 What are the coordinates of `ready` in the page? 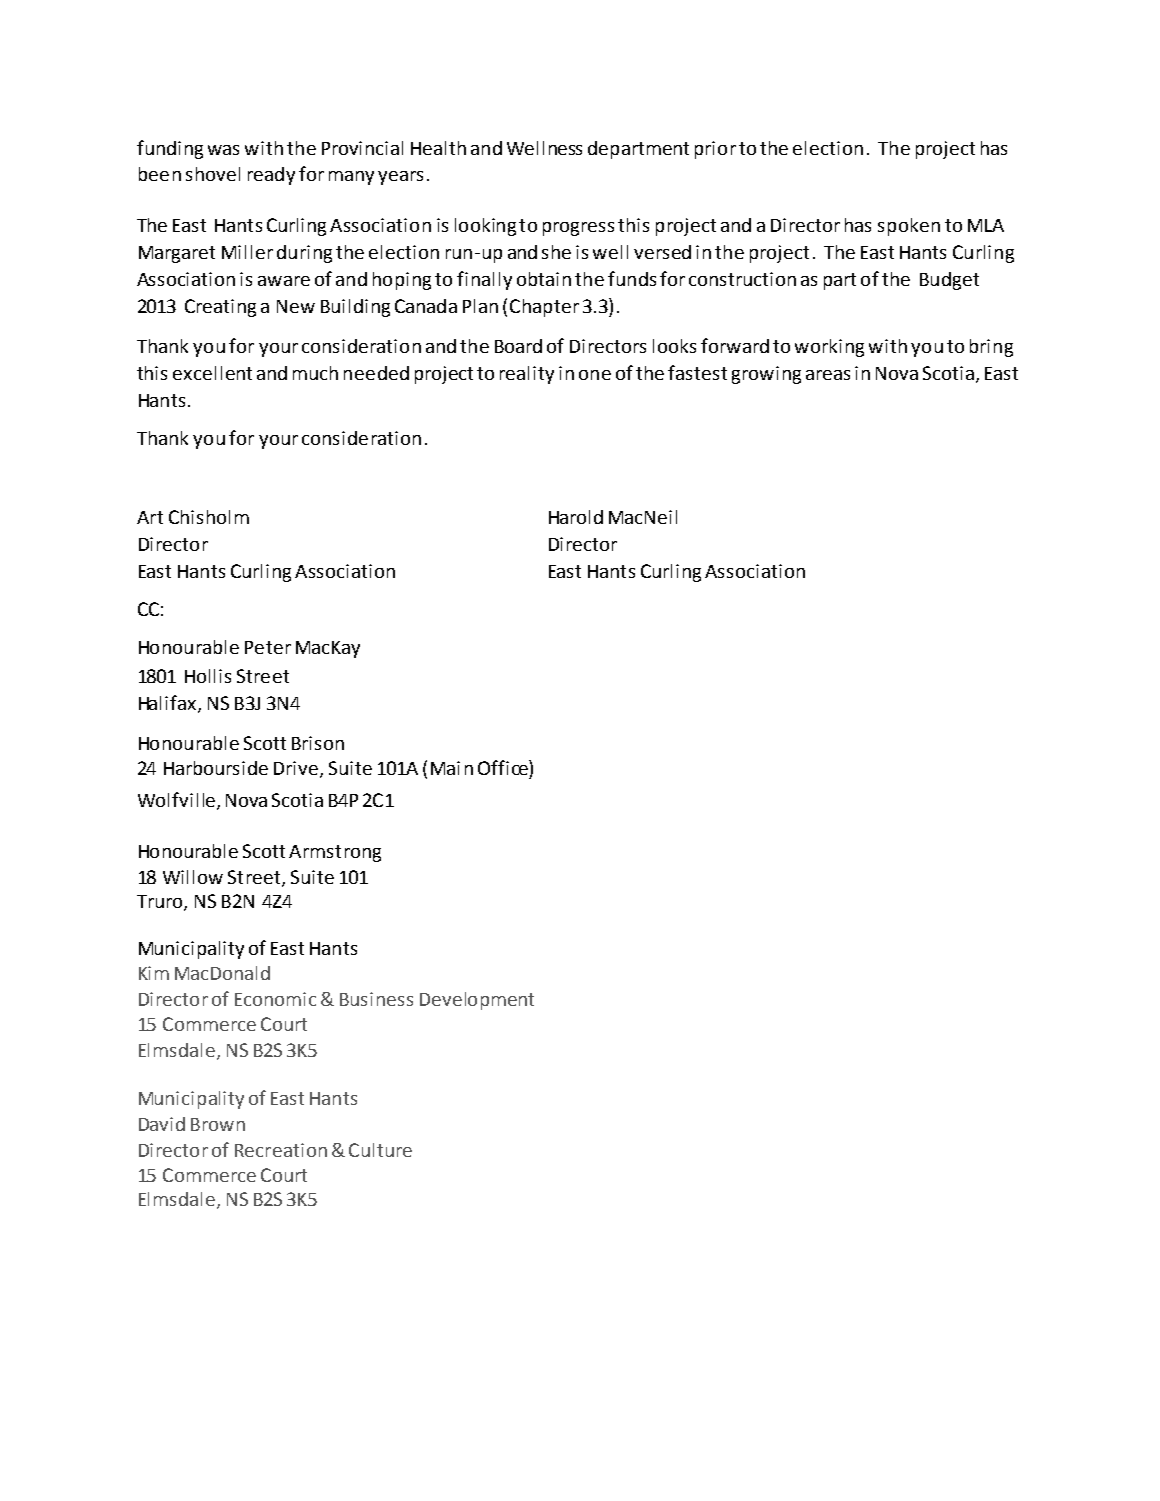 It's located at (271, 176).
